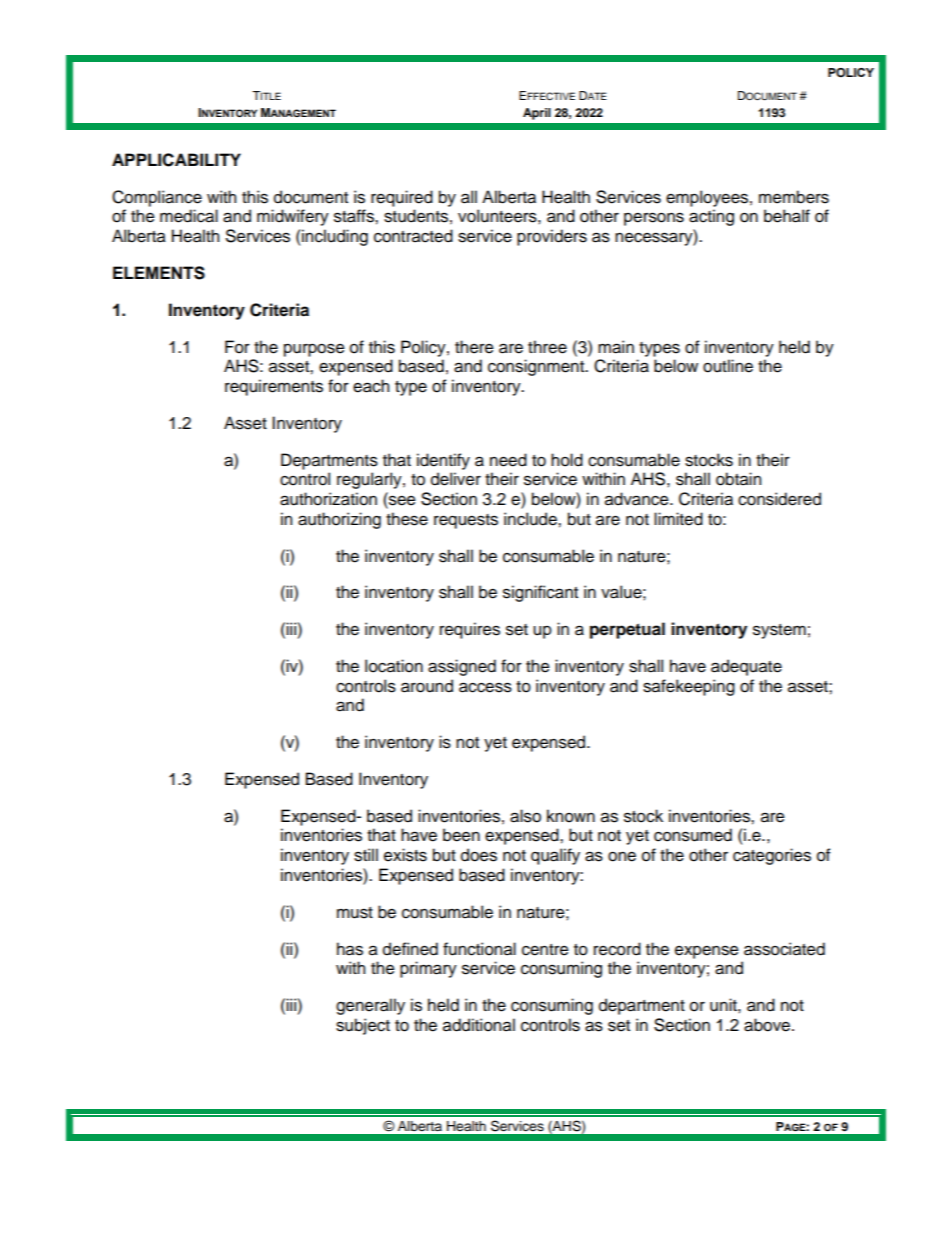 The width and height of the screenshot is (952, 1233). What do you see at coordinates (466, 521) in the screenshot?
I see `requests` at bounding box center [466, 521].
